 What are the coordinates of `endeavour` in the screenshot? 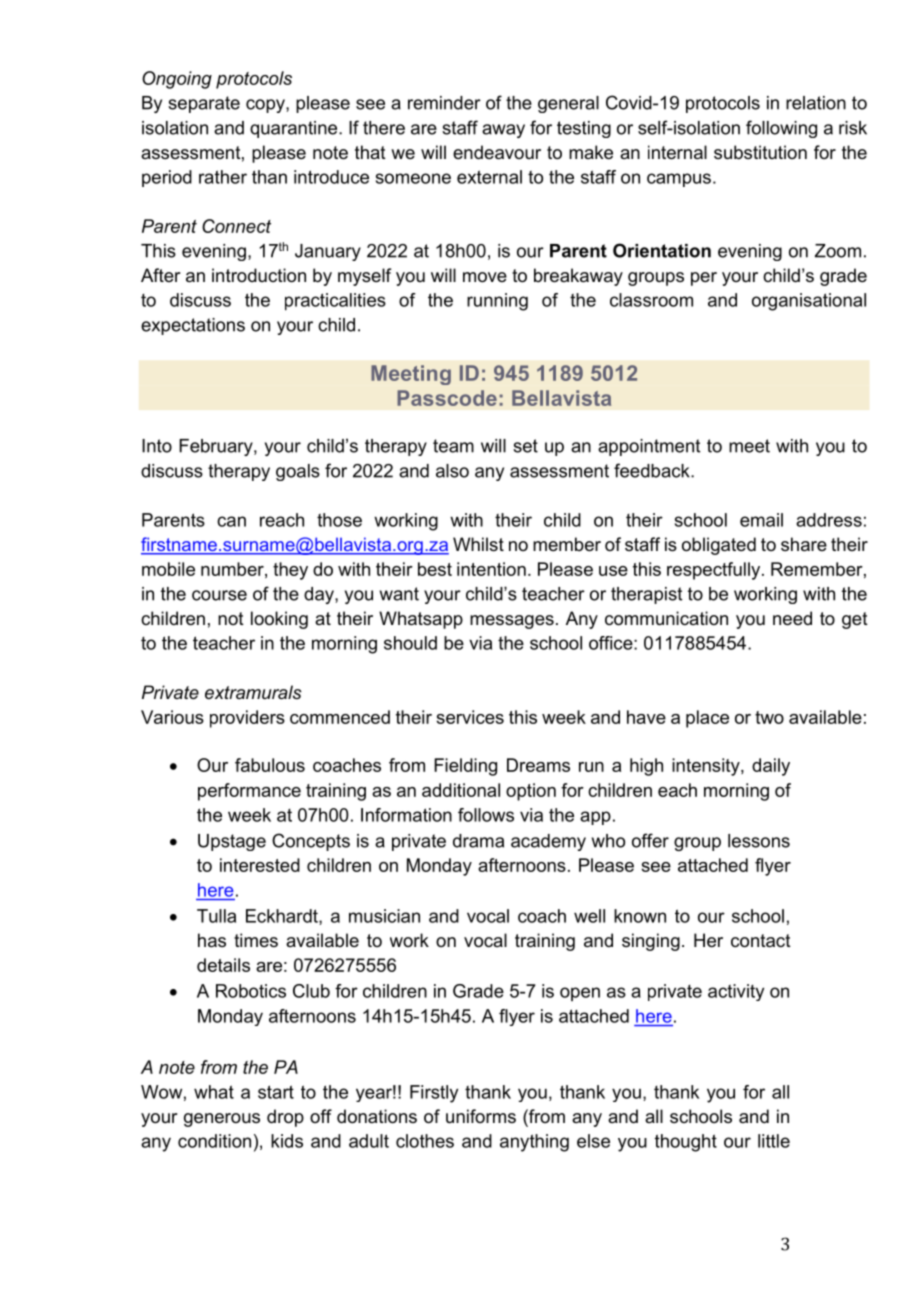 It's located at (497, 152).
